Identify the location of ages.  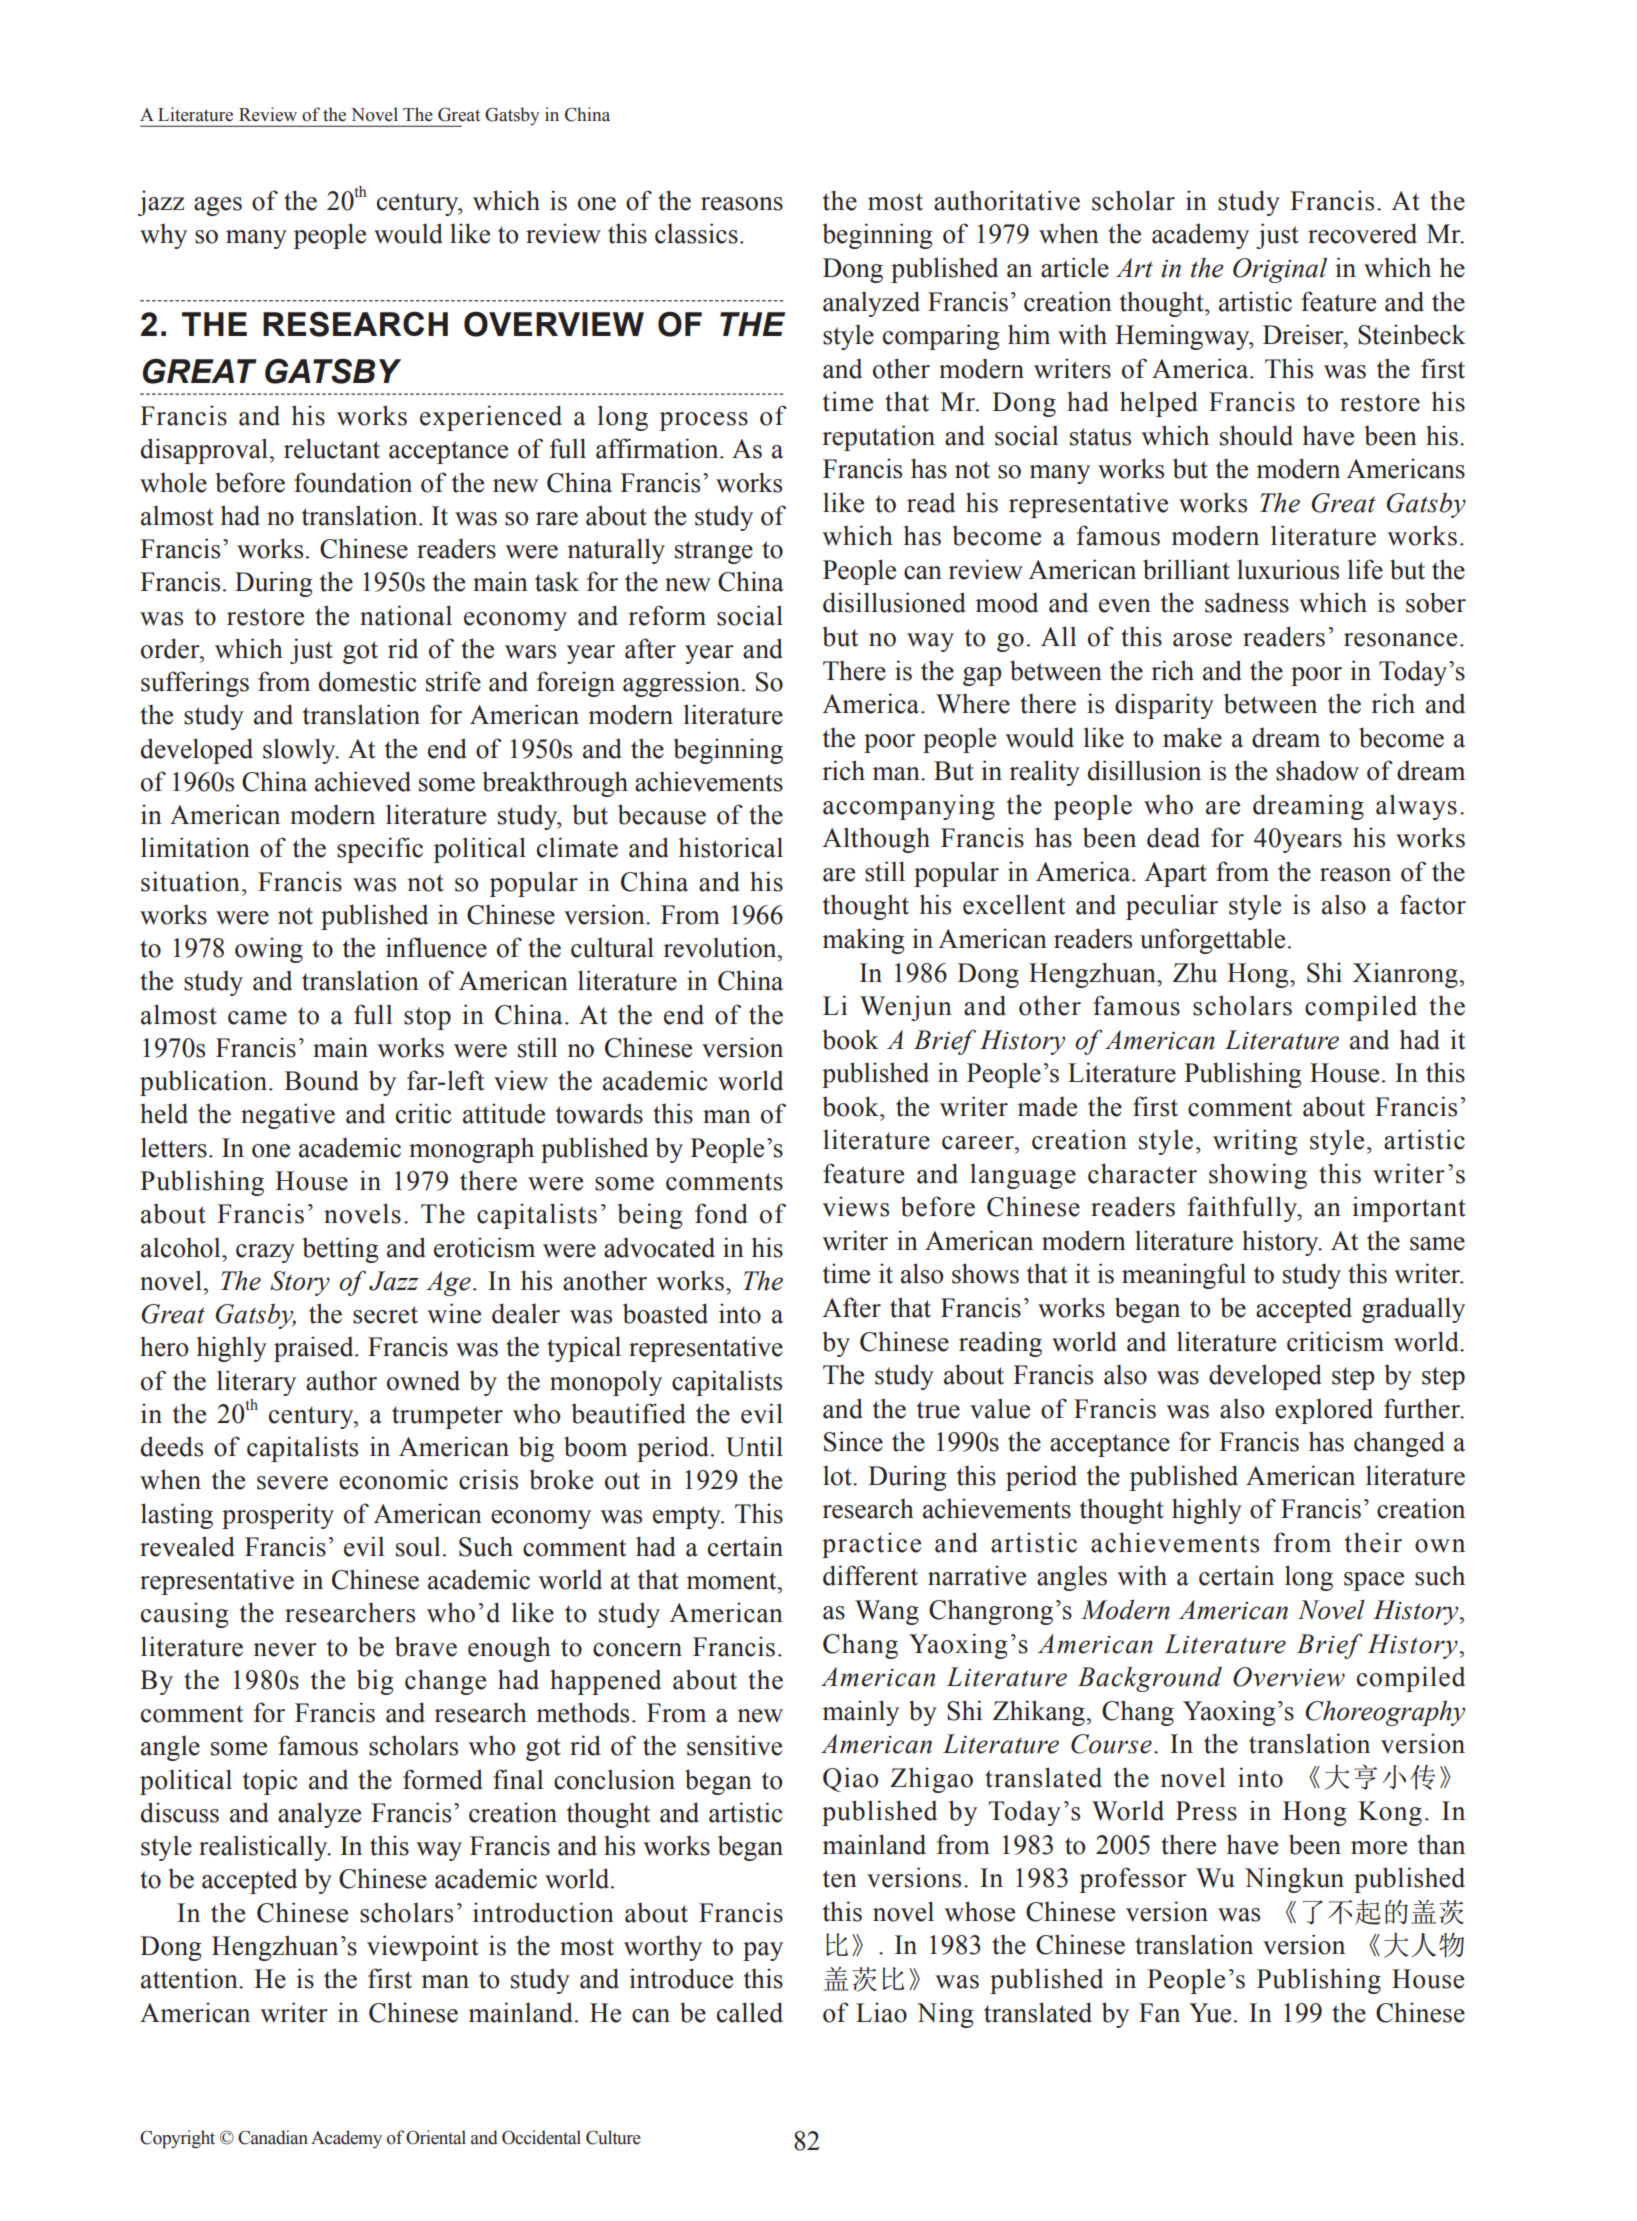
(218, 206).
